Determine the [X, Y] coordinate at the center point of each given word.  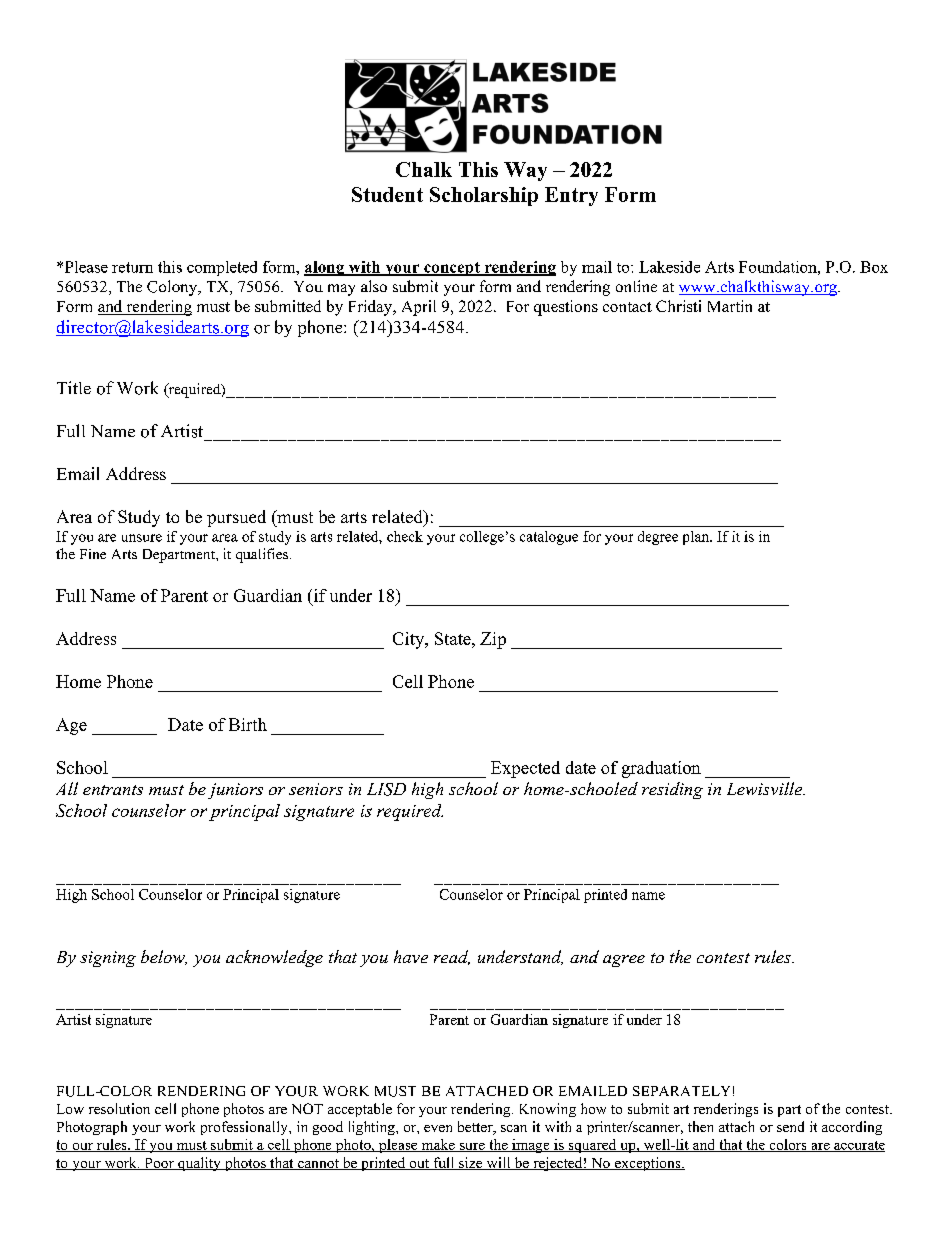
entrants [113, 790]
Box [874, 267]
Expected [525, 769]
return [132, 267]
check [405, 536]
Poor [159, 1164]
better [476, 1128]
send [790, 1126]
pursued [236, 518]
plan [697, 538]
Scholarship [484, 196]
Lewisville [765, 788]
